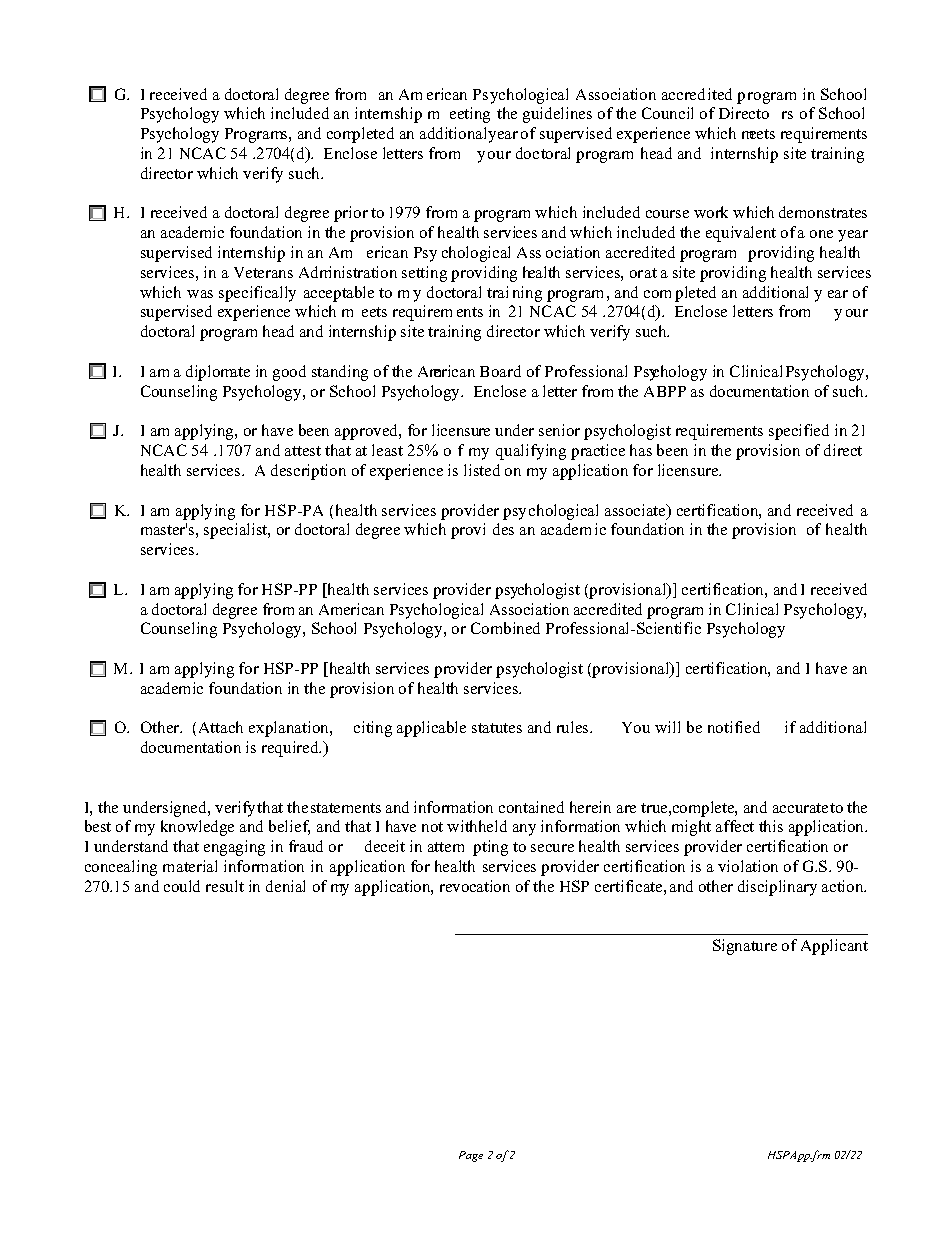  What do you see at coordinates (636, 511) in the document?
I see `associate` at bounding box center [636, 511].
